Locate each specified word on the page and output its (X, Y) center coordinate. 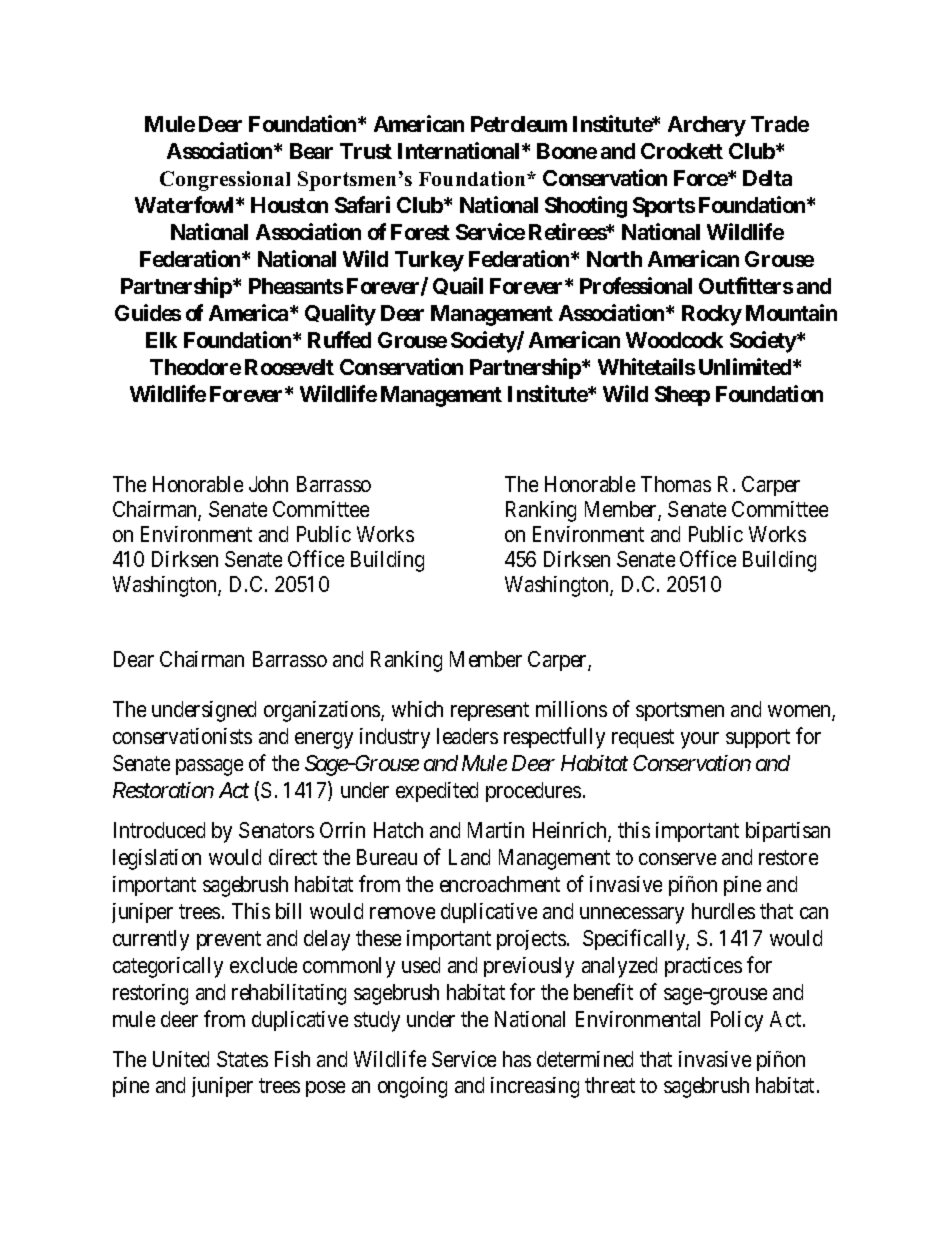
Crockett (682, 151)
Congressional (225, 181)
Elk (161, 340)
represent (490, 711)
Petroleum (519, 124)
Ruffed (339, 339)
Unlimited (745, 366)
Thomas (676, 484)
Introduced (159, 830)
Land (469, 857)
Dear (134, 659)
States (242, 1059)
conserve (677, 859)
